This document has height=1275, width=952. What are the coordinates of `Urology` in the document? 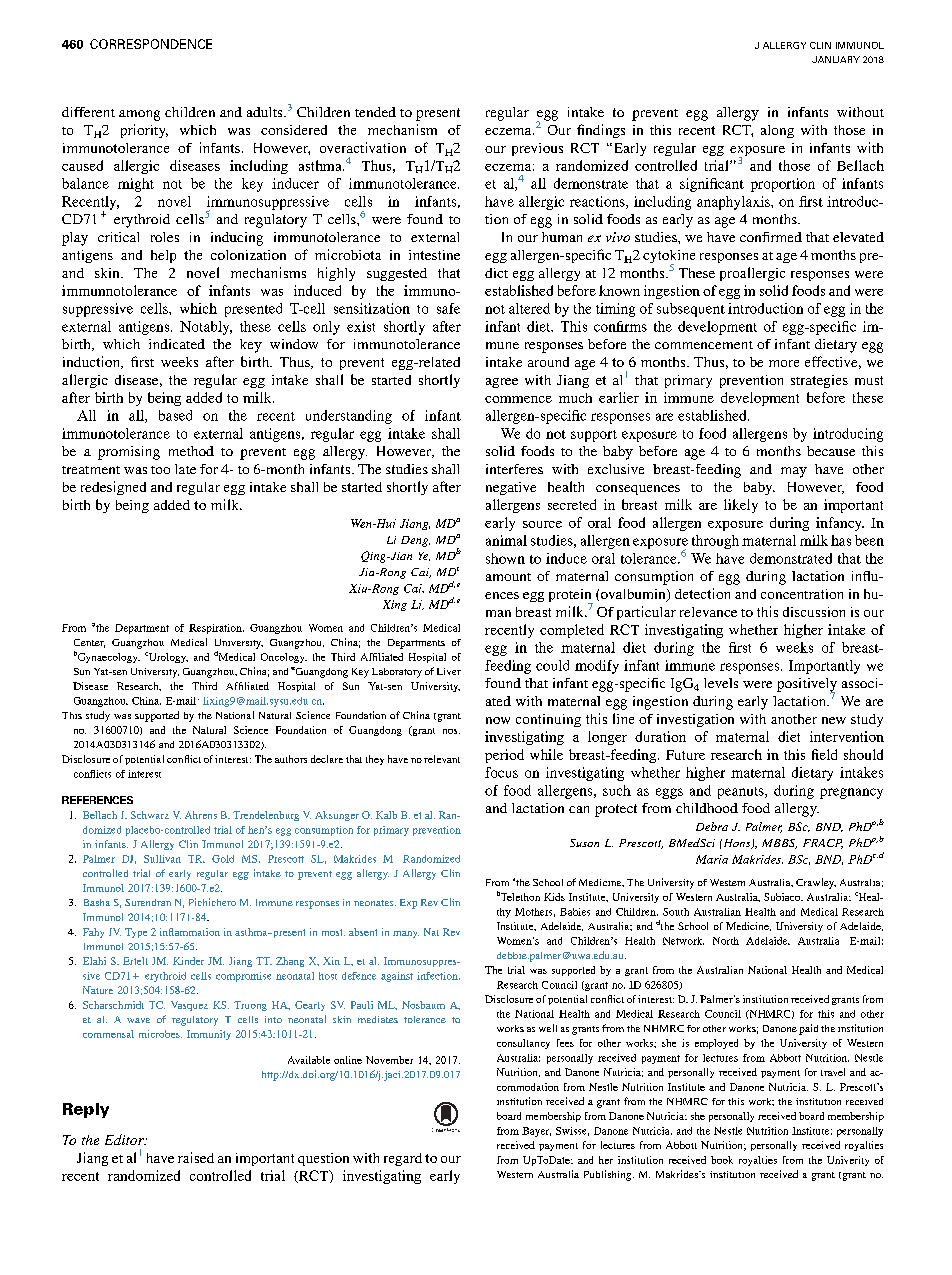 It's located at (168, 658).
